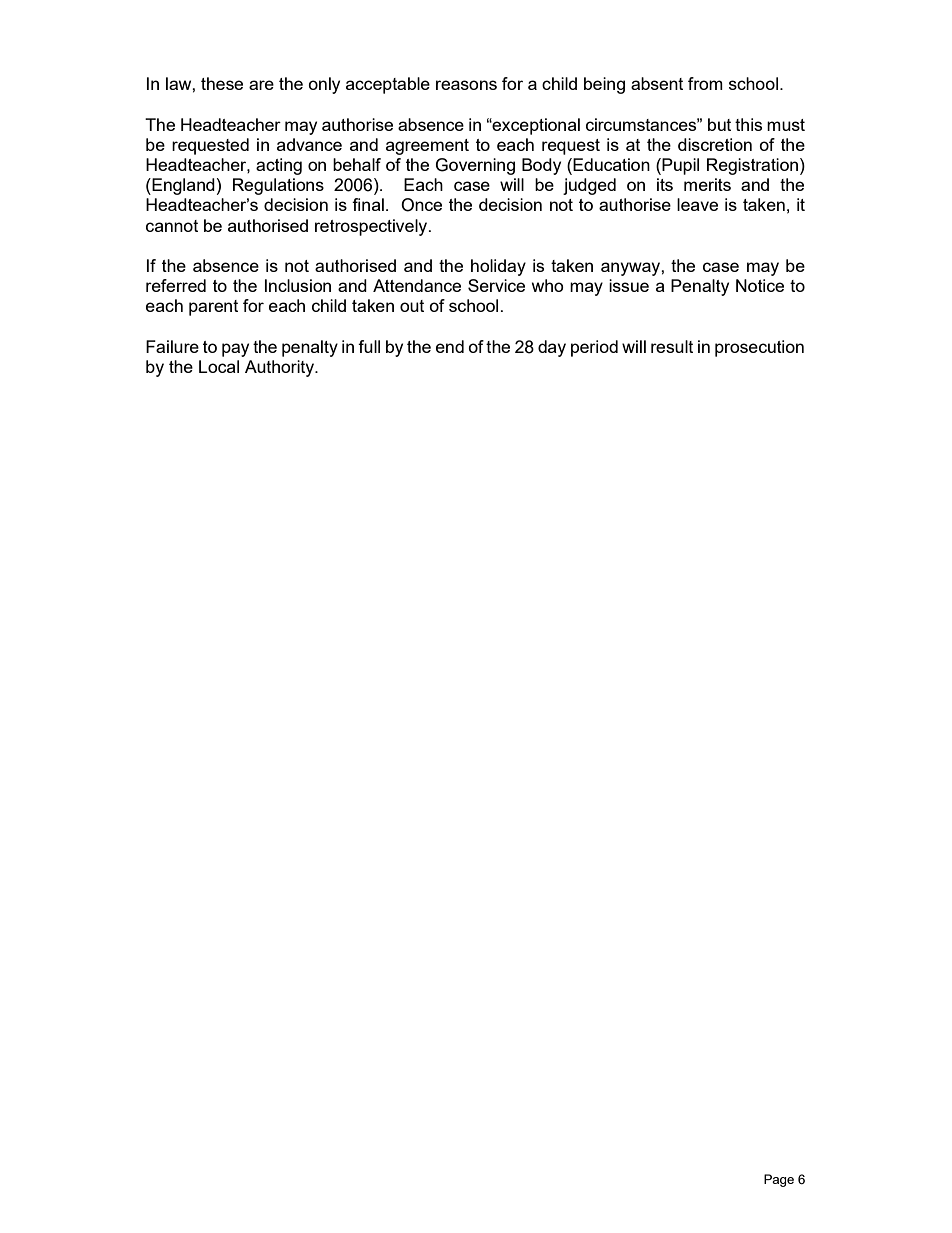 The width and height of the document is (952, 1233). Describe the element at coordinates (719, 124) in the document. I see `but` at that location.
